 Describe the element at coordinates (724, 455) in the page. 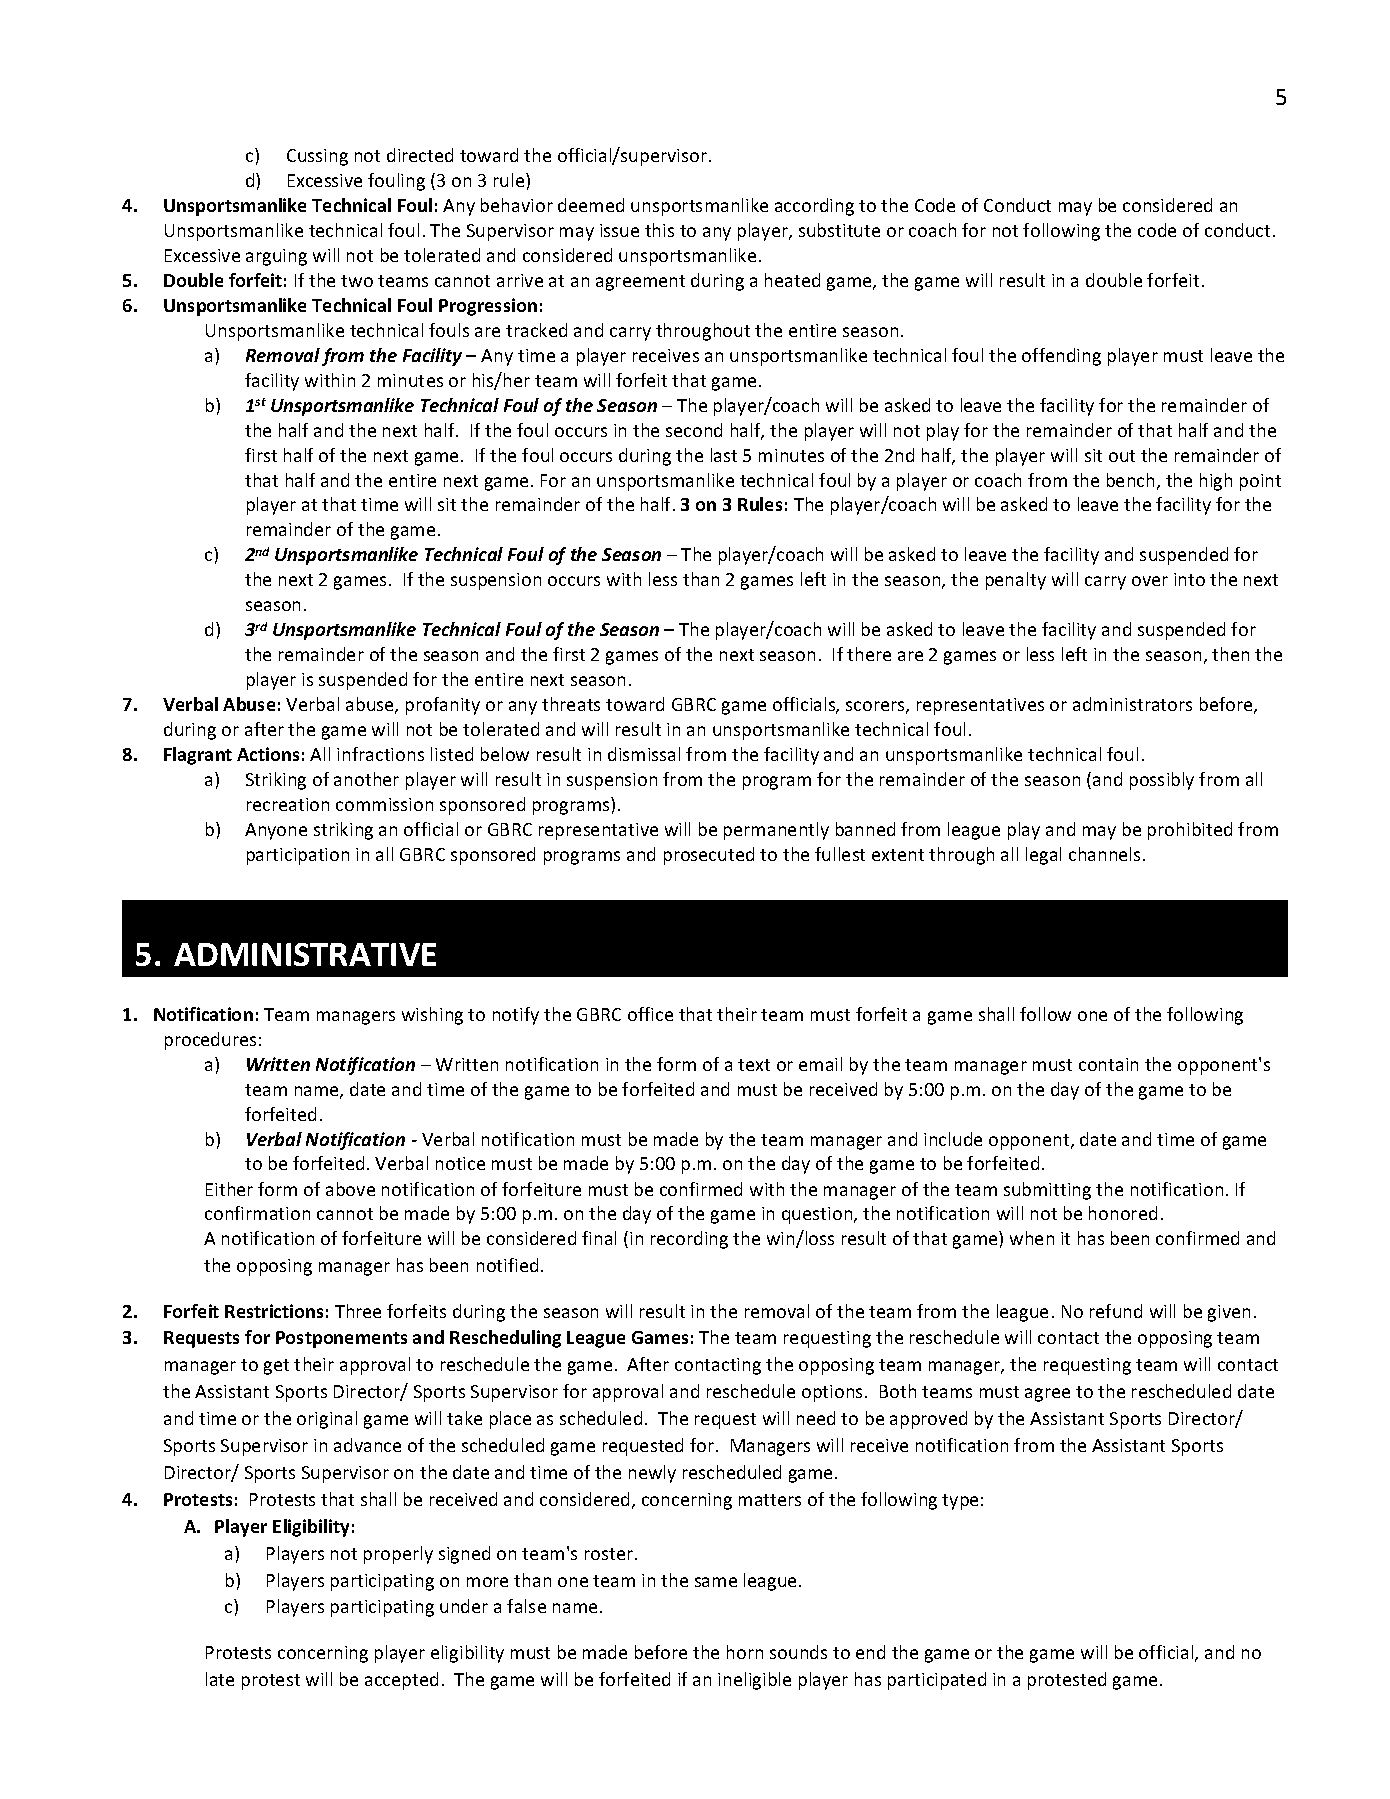

I see `last` at that location.
